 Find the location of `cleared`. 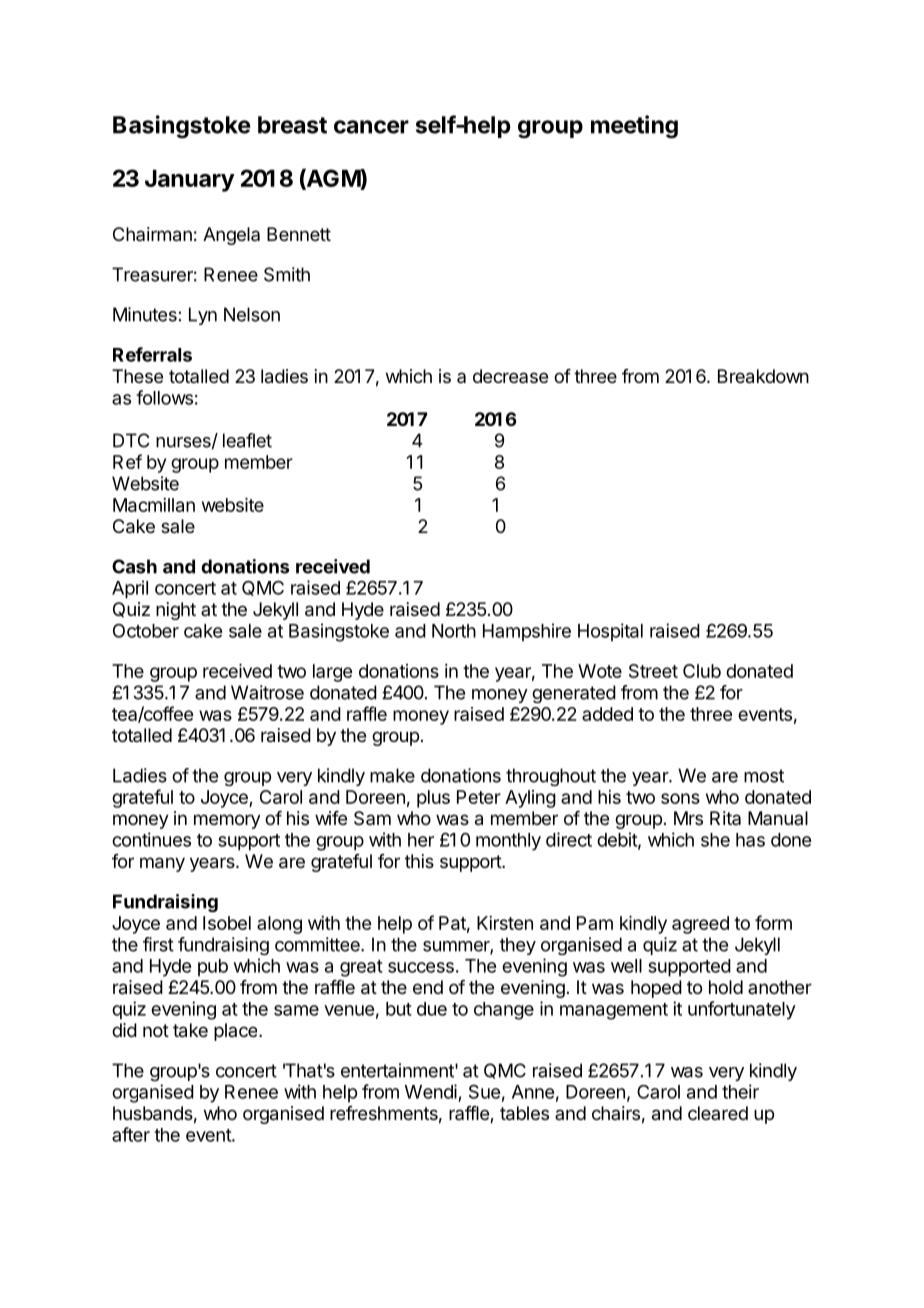

cleared is located at coordinates (718, 1113).
